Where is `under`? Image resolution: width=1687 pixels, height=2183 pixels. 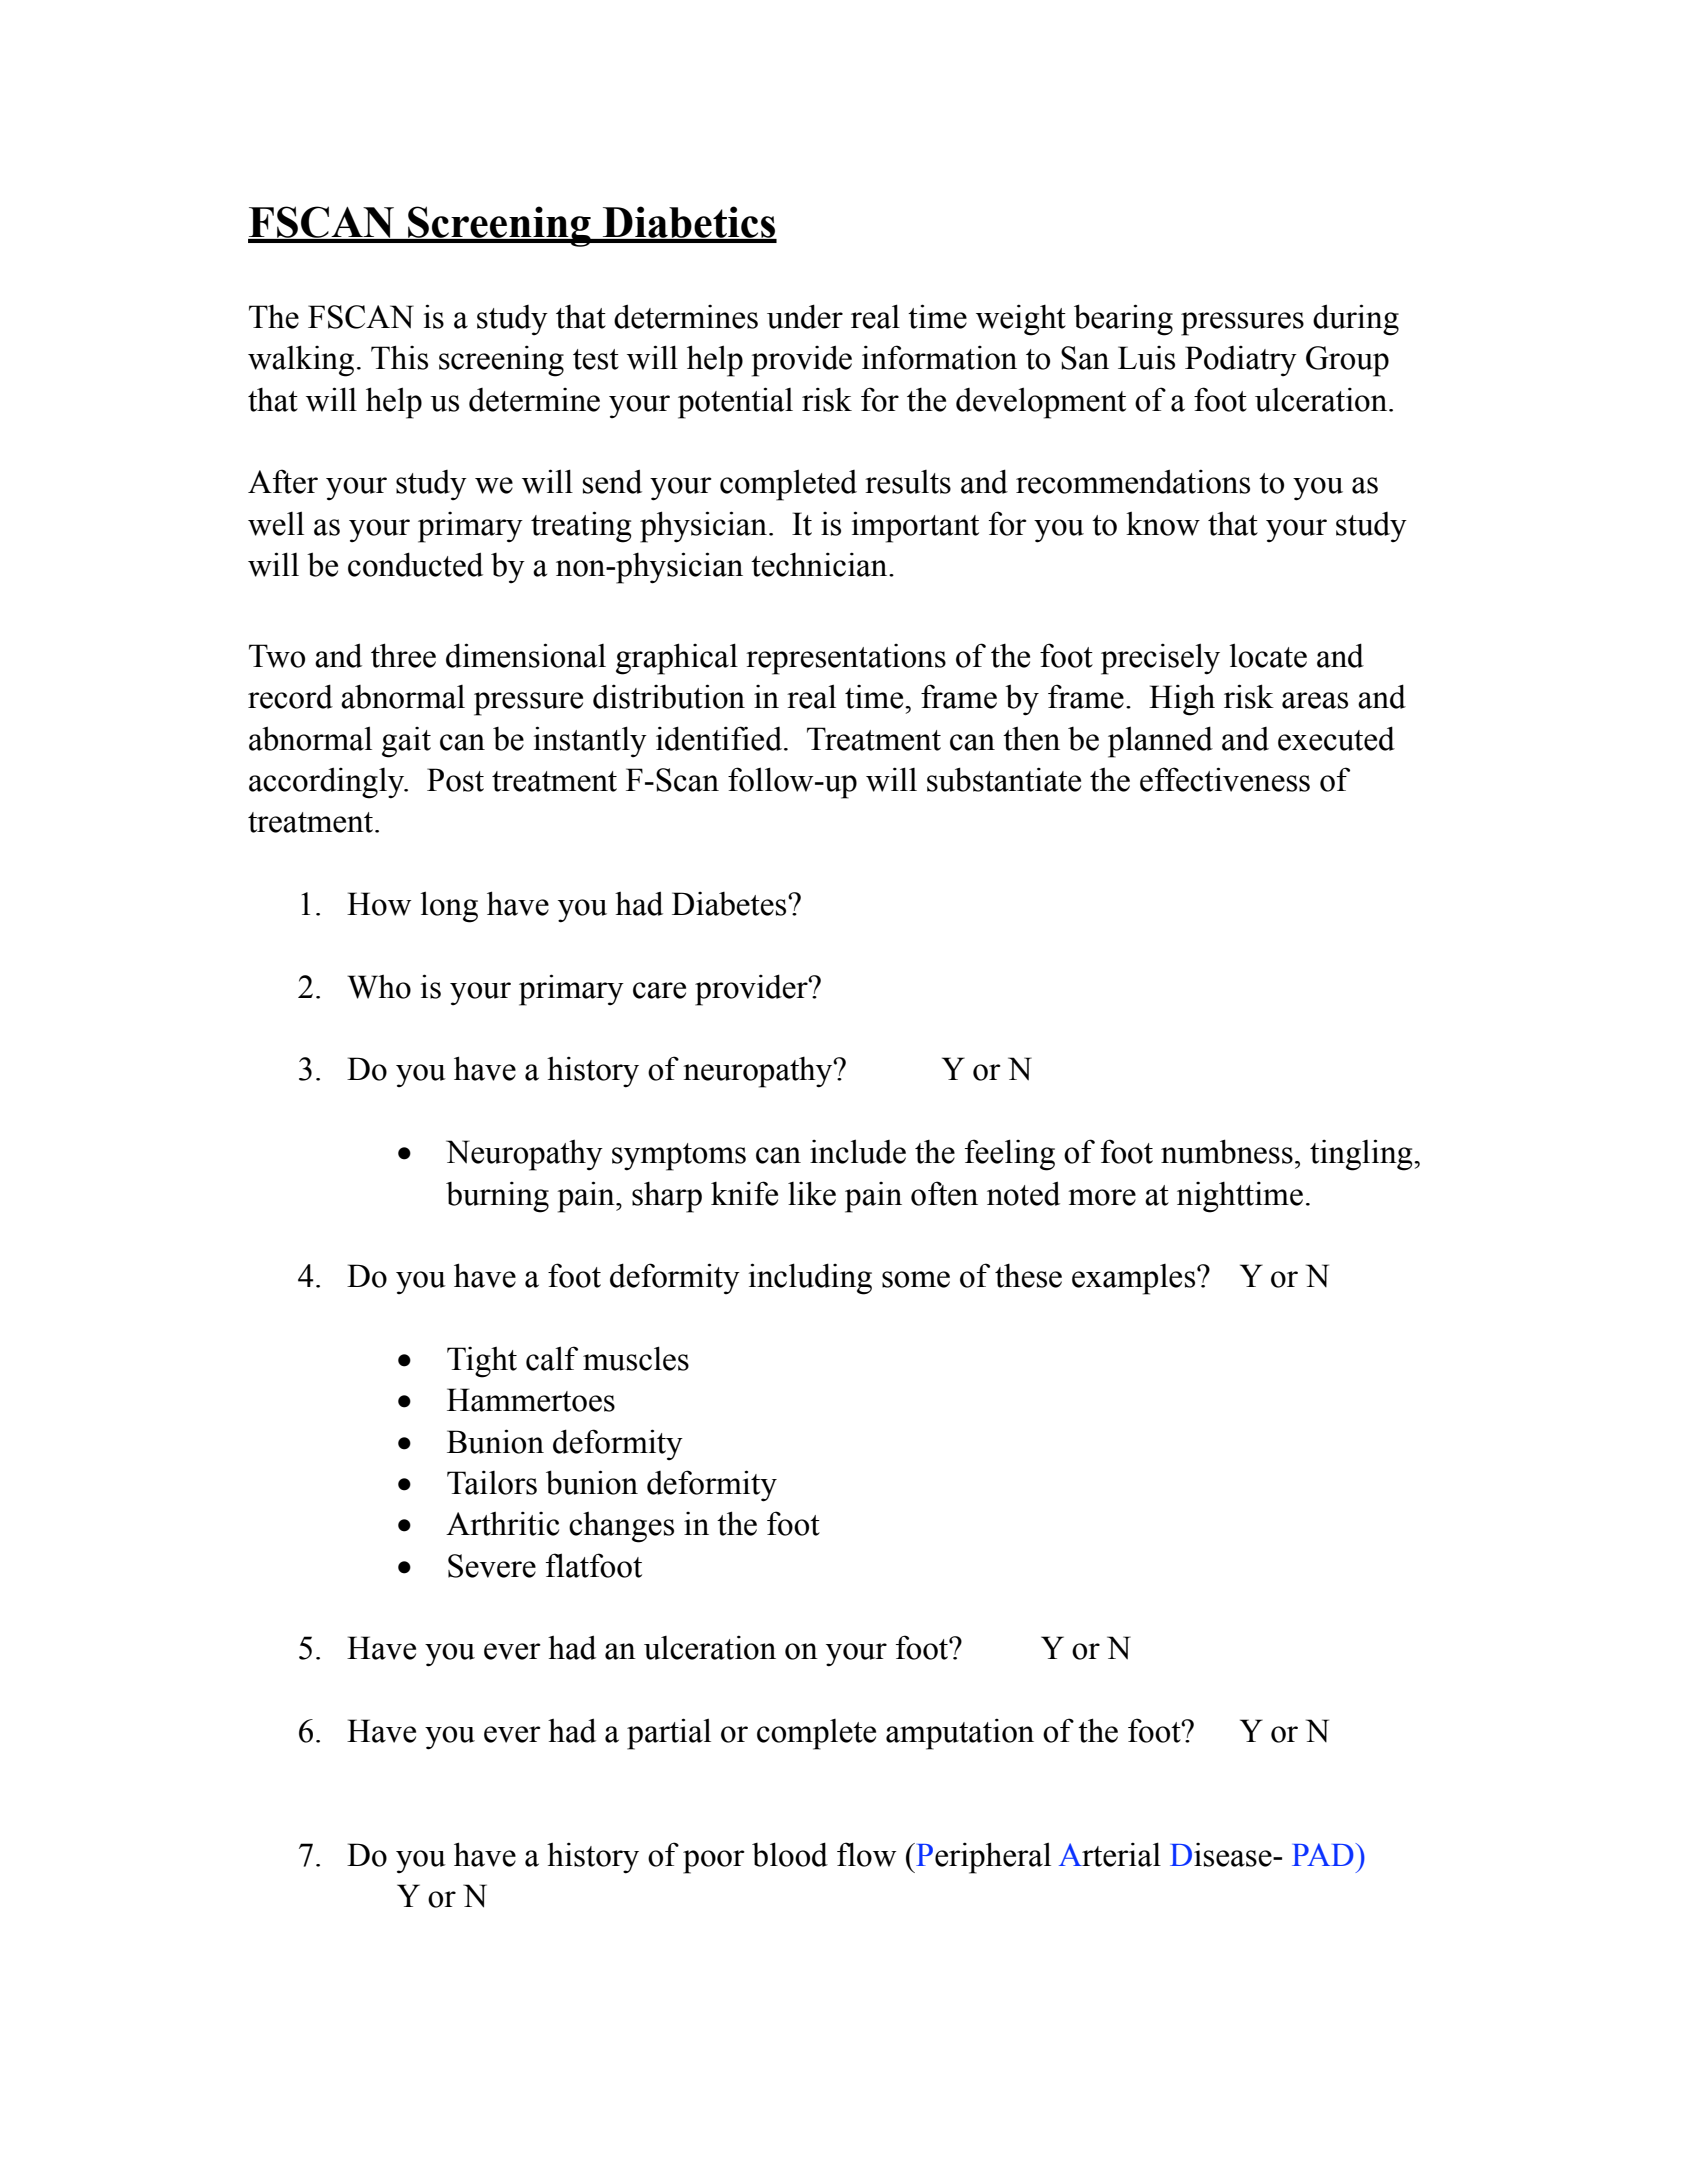
under is located at coordinates (805, 316).
